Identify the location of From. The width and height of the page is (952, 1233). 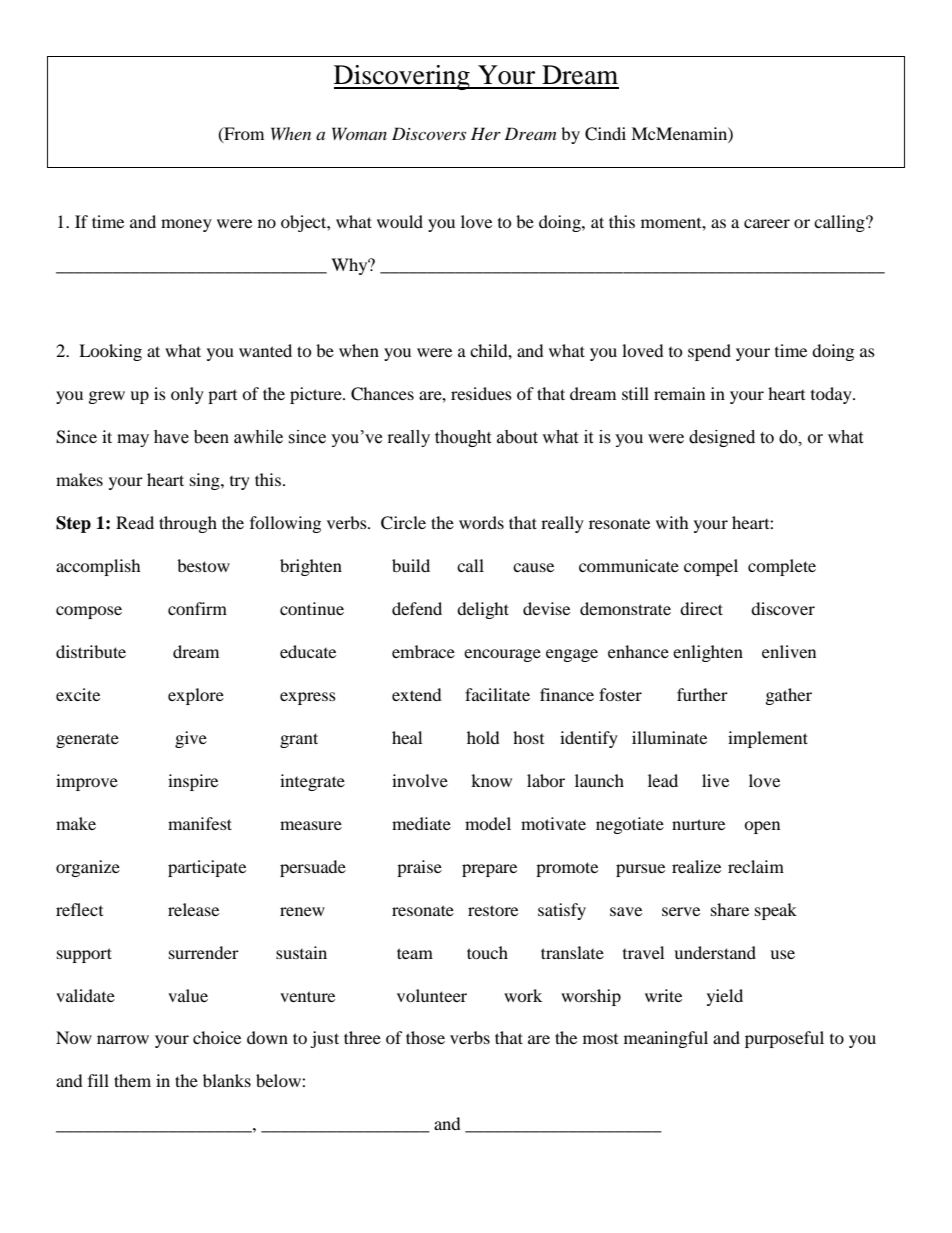
(243, 134).
